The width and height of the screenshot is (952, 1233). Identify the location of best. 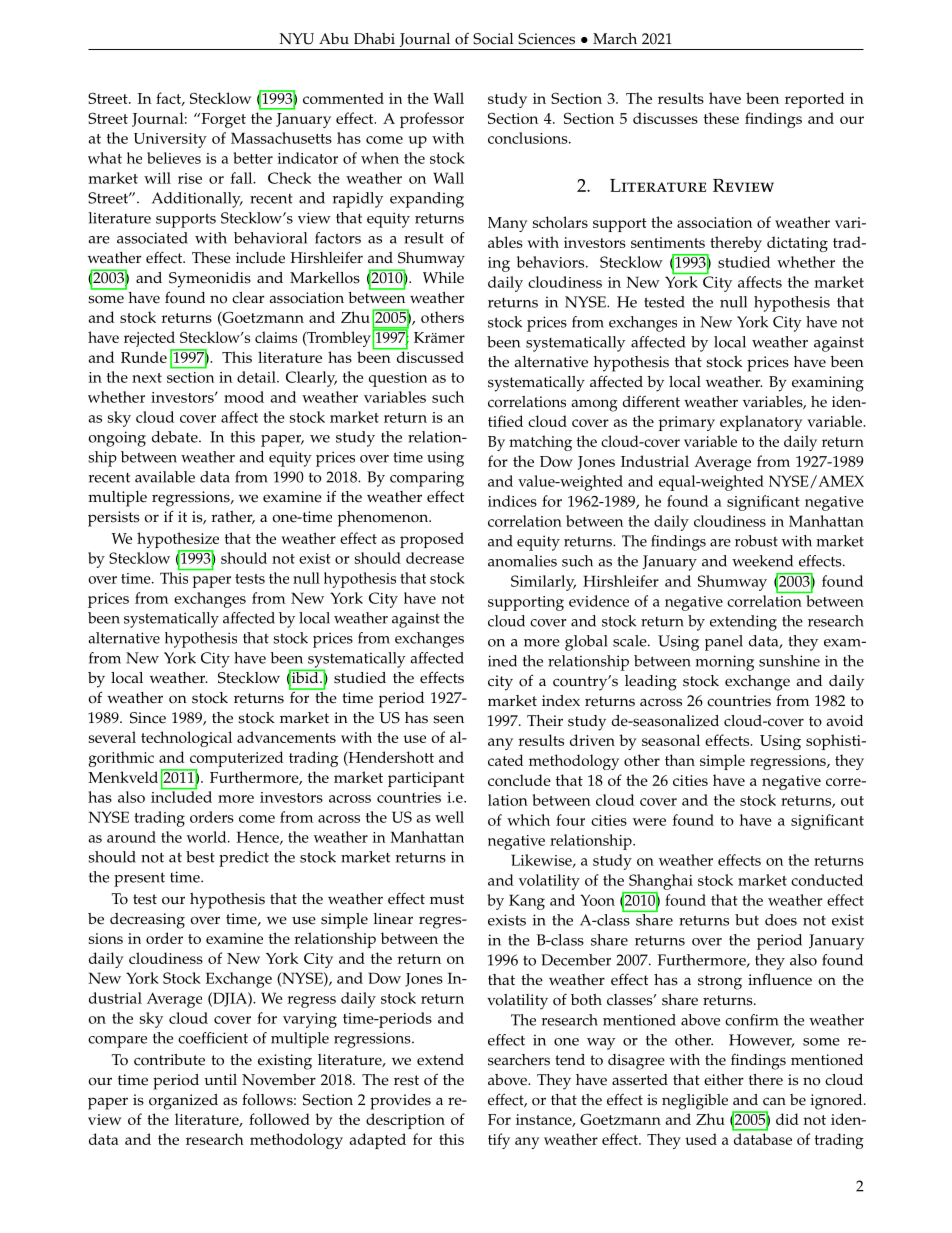
(200, 857).
